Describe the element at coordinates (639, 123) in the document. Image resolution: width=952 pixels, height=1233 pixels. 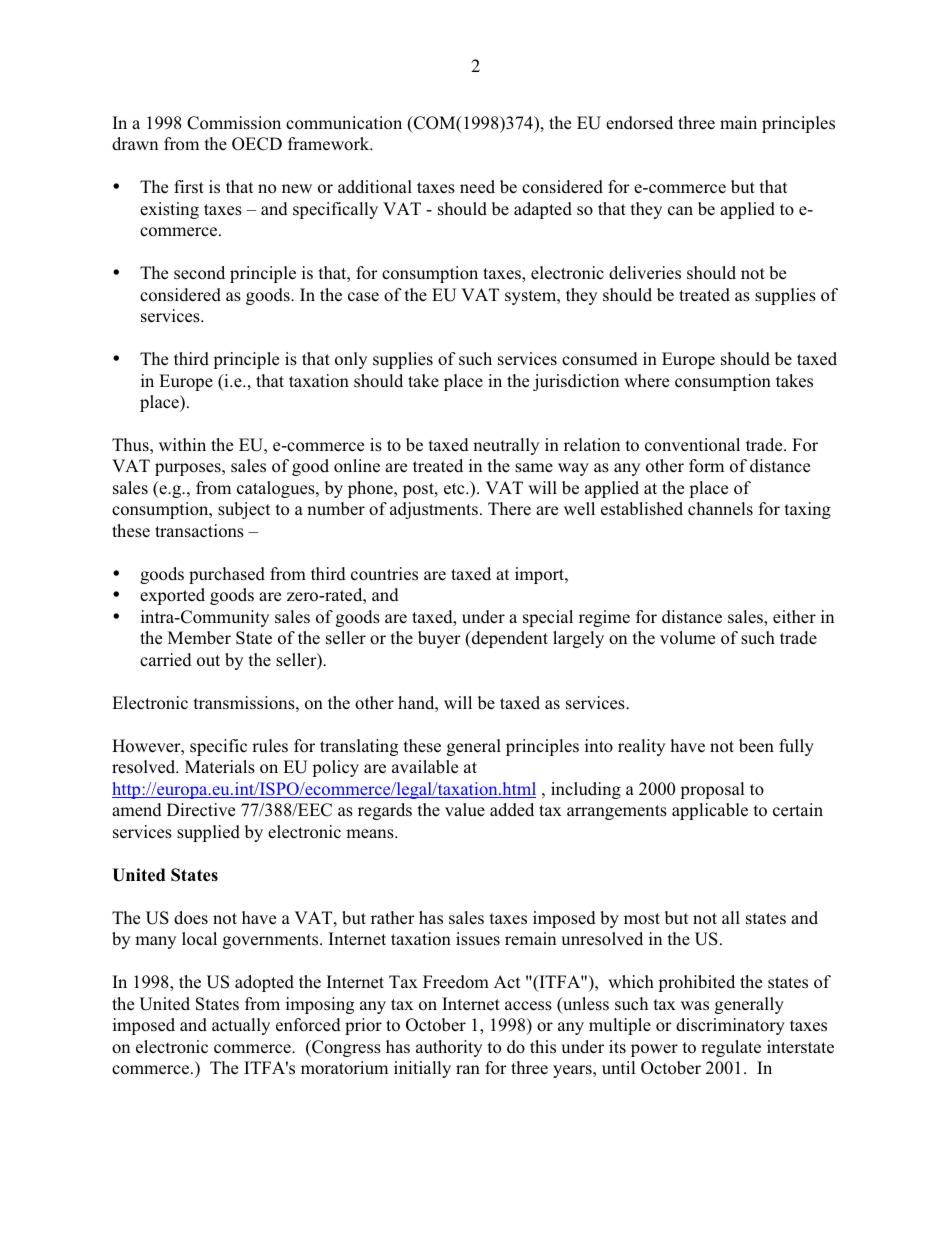
I see `endorsed` at that location.
